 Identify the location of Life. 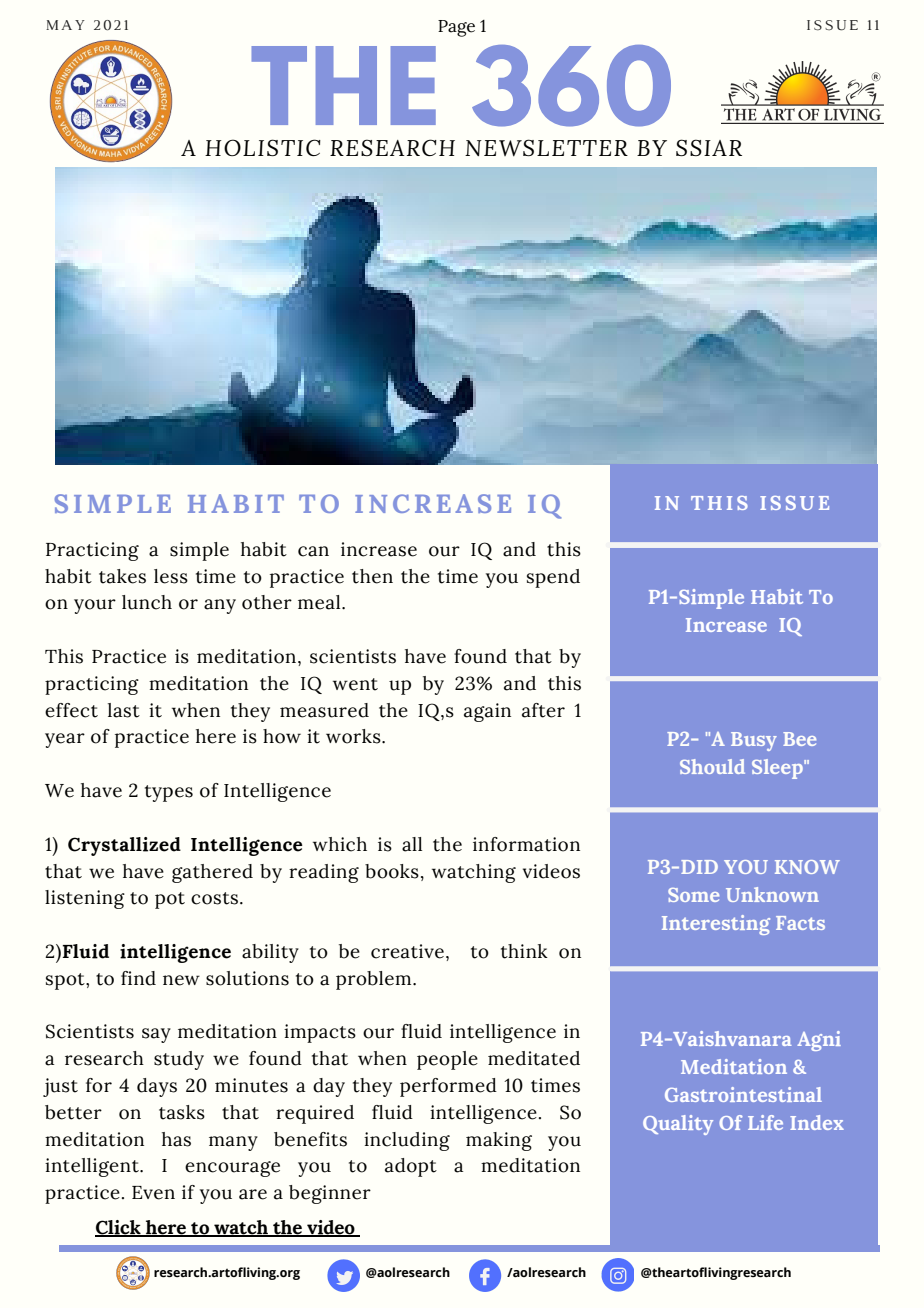
(765, 1122).
